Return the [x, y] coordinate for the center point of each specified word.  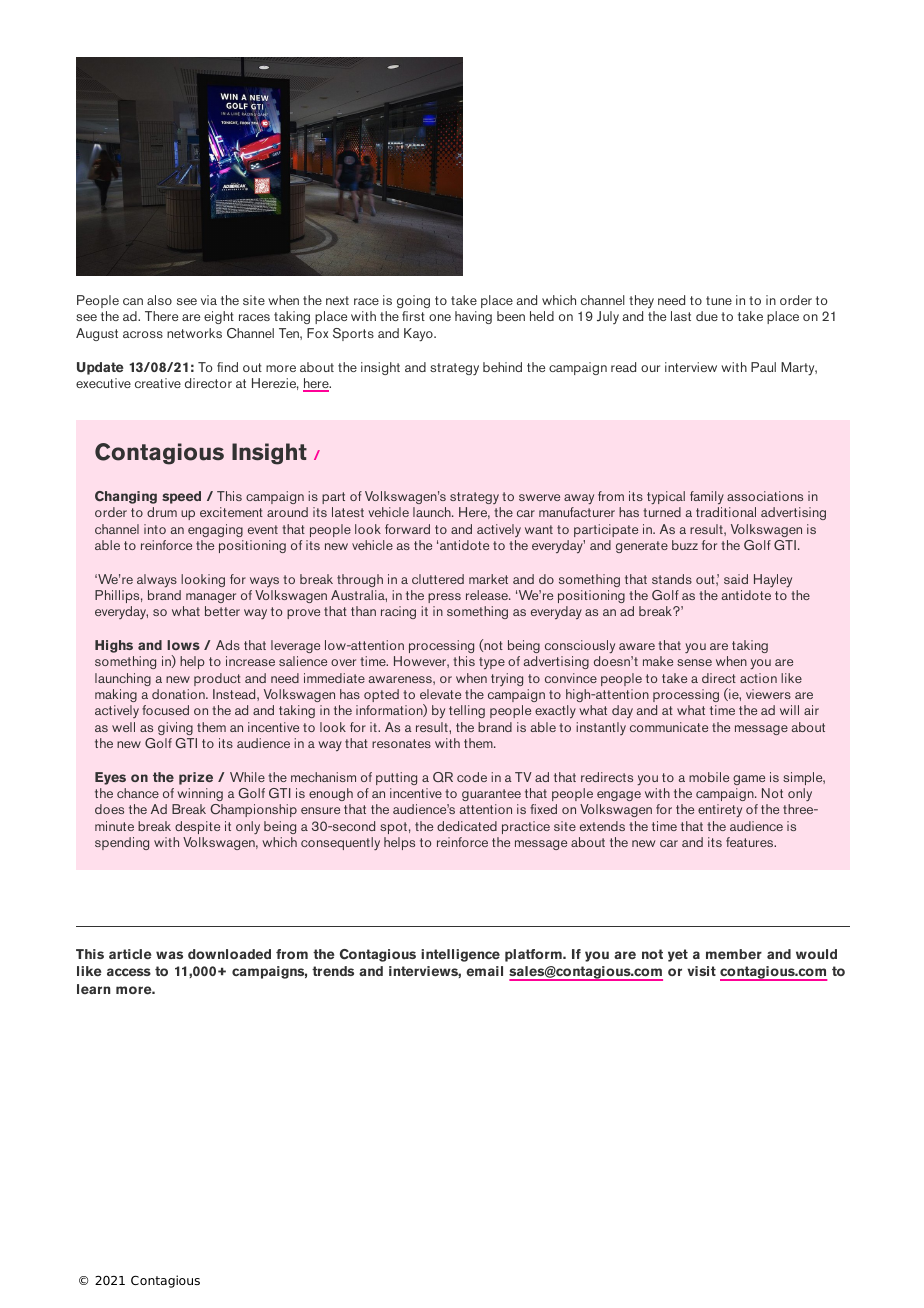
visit [701, 971]
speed [181, 497]
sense [694, 662]
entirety [720, 810]
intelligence [460, 955]
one [440, 317]
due [707, 316]
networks [194, 333]
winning [200, 794]
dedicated [467, 826]
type [492, 663]
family [707, 497]
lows [183, 645]
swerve [539, 497]
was [169, 955]
